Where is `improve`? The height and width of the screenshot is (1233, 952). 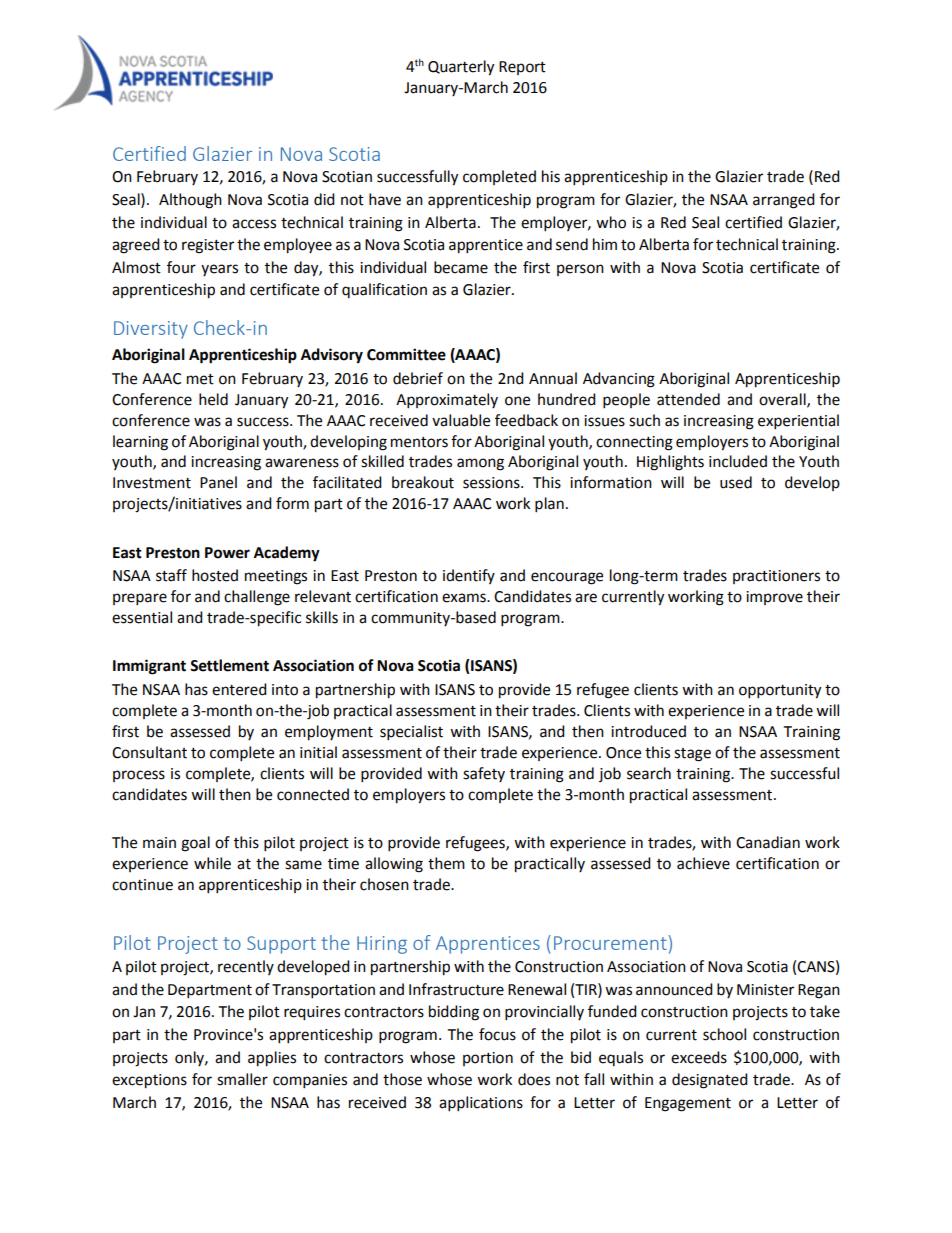 improve is located at coordinates (774, 598).
